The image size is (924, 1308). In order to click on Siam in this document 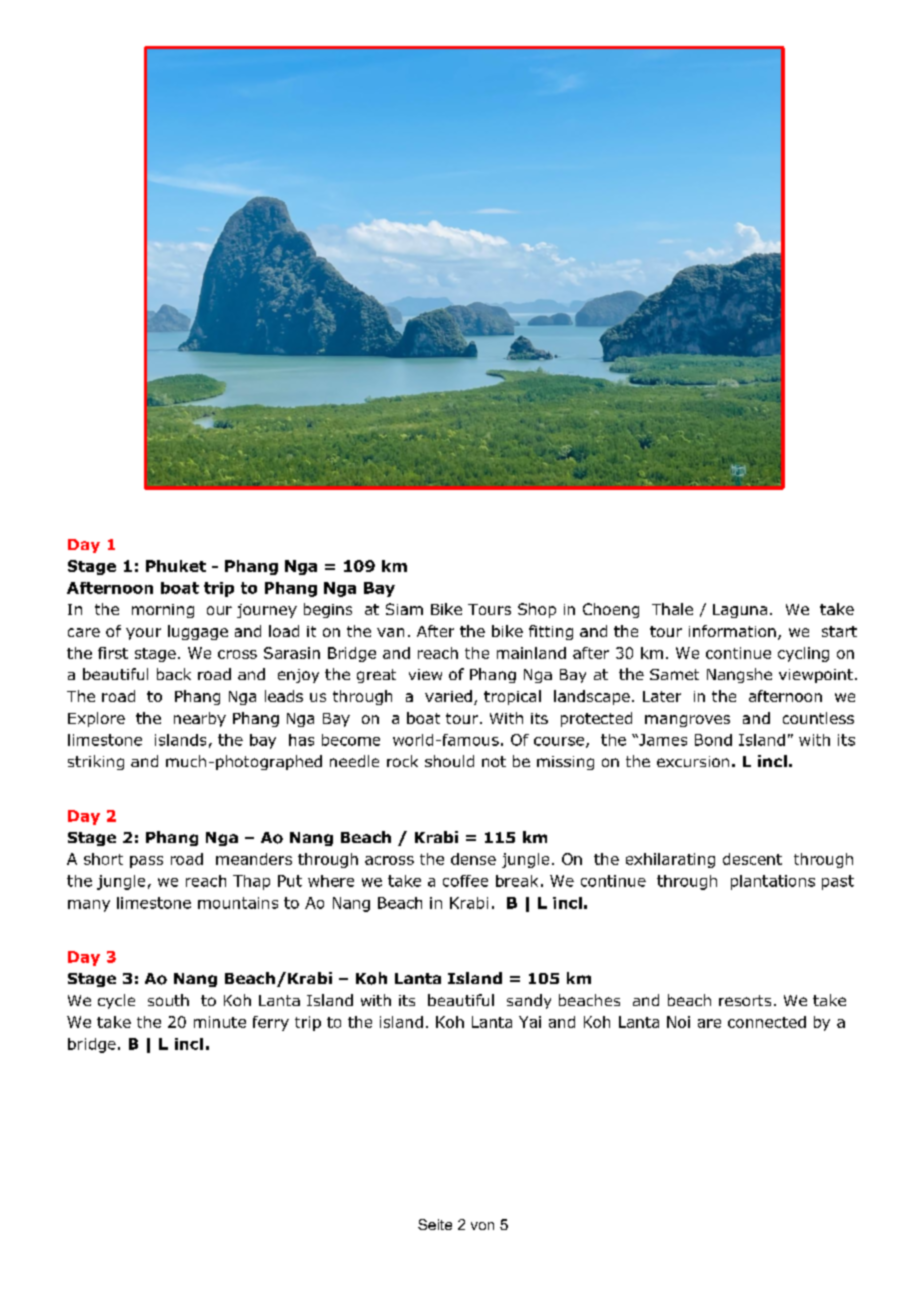, I will do `click(404, 609)`.
